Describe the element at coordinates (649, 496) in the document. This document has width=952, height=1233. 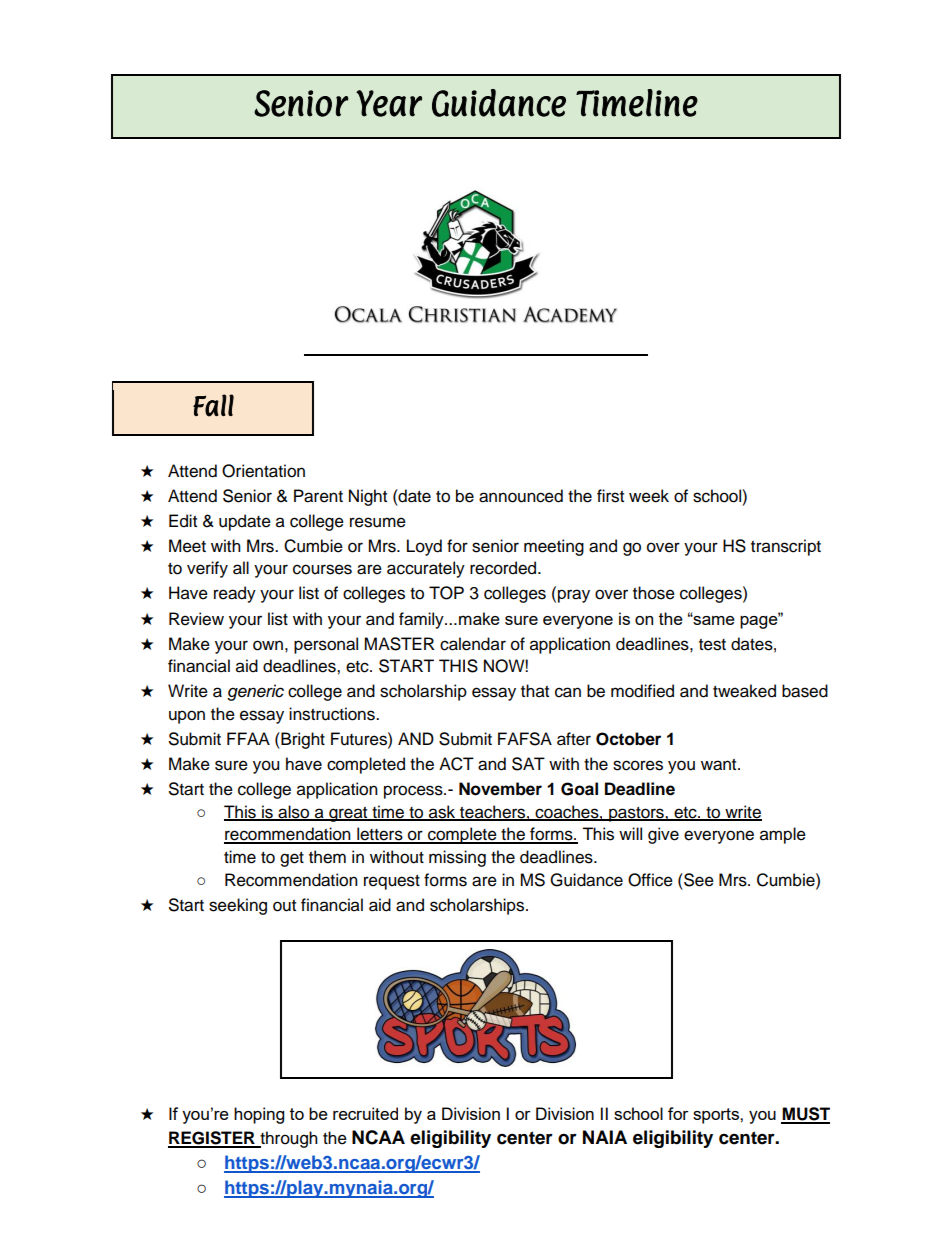
I see `week` at that location.
